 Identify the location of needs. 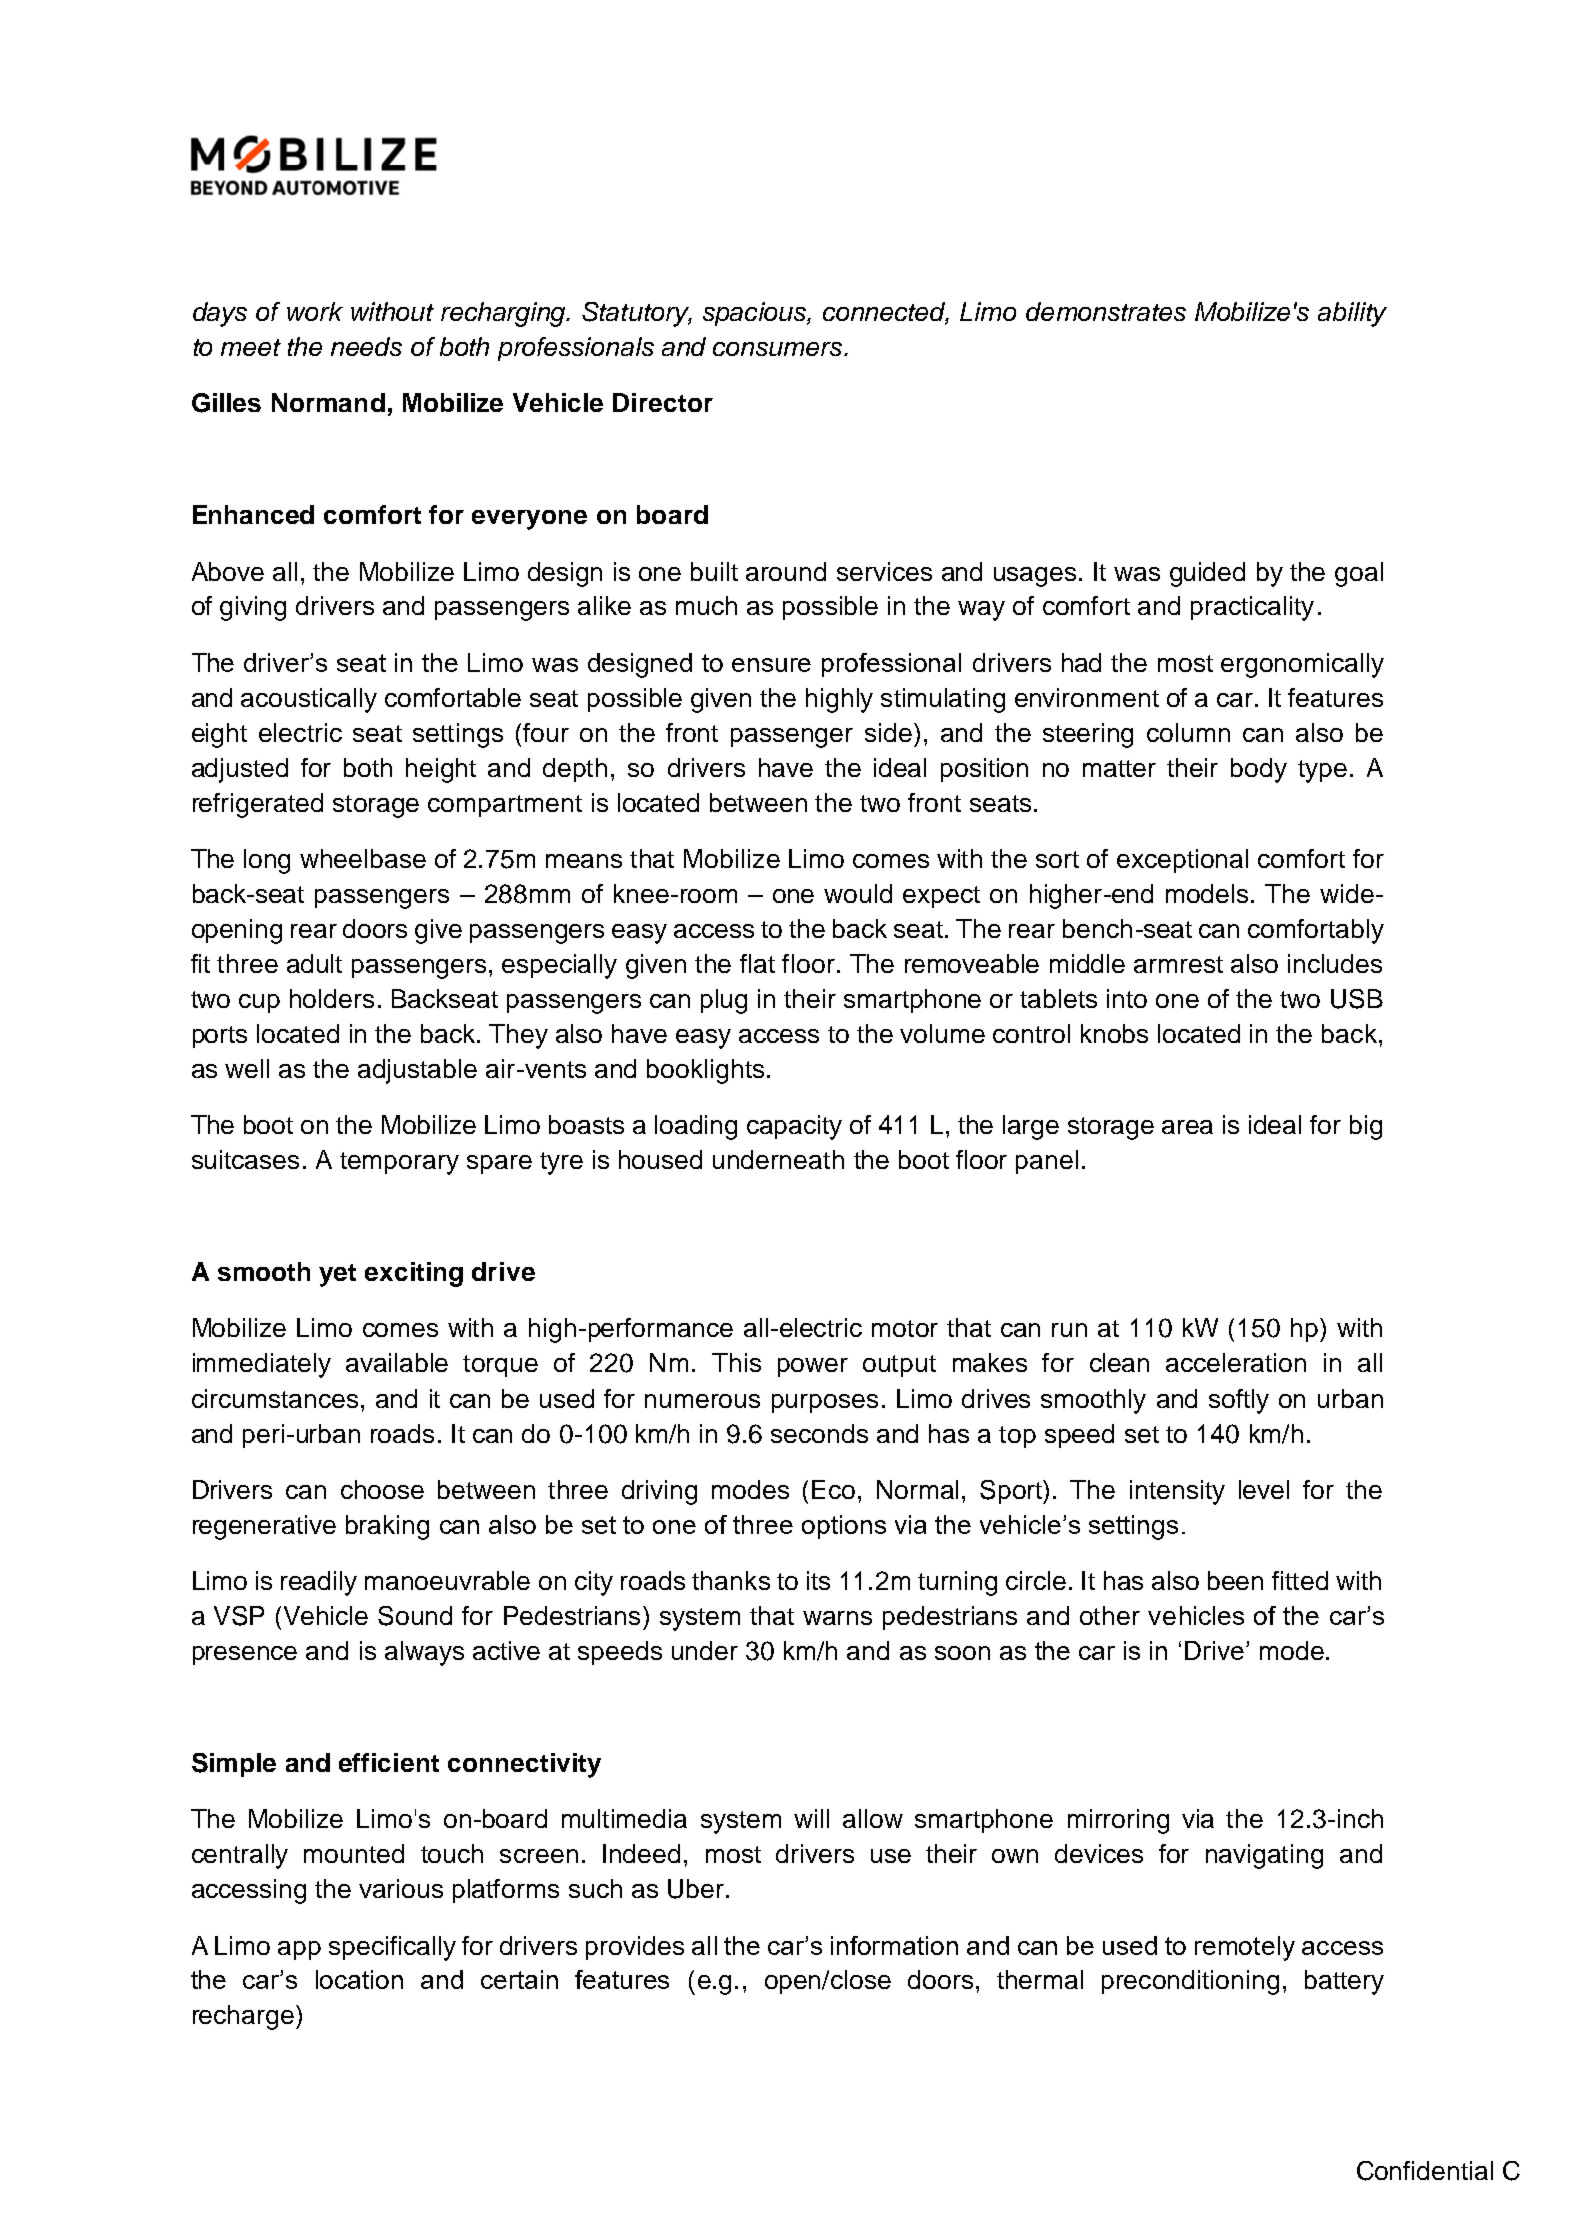
(366, 346).
